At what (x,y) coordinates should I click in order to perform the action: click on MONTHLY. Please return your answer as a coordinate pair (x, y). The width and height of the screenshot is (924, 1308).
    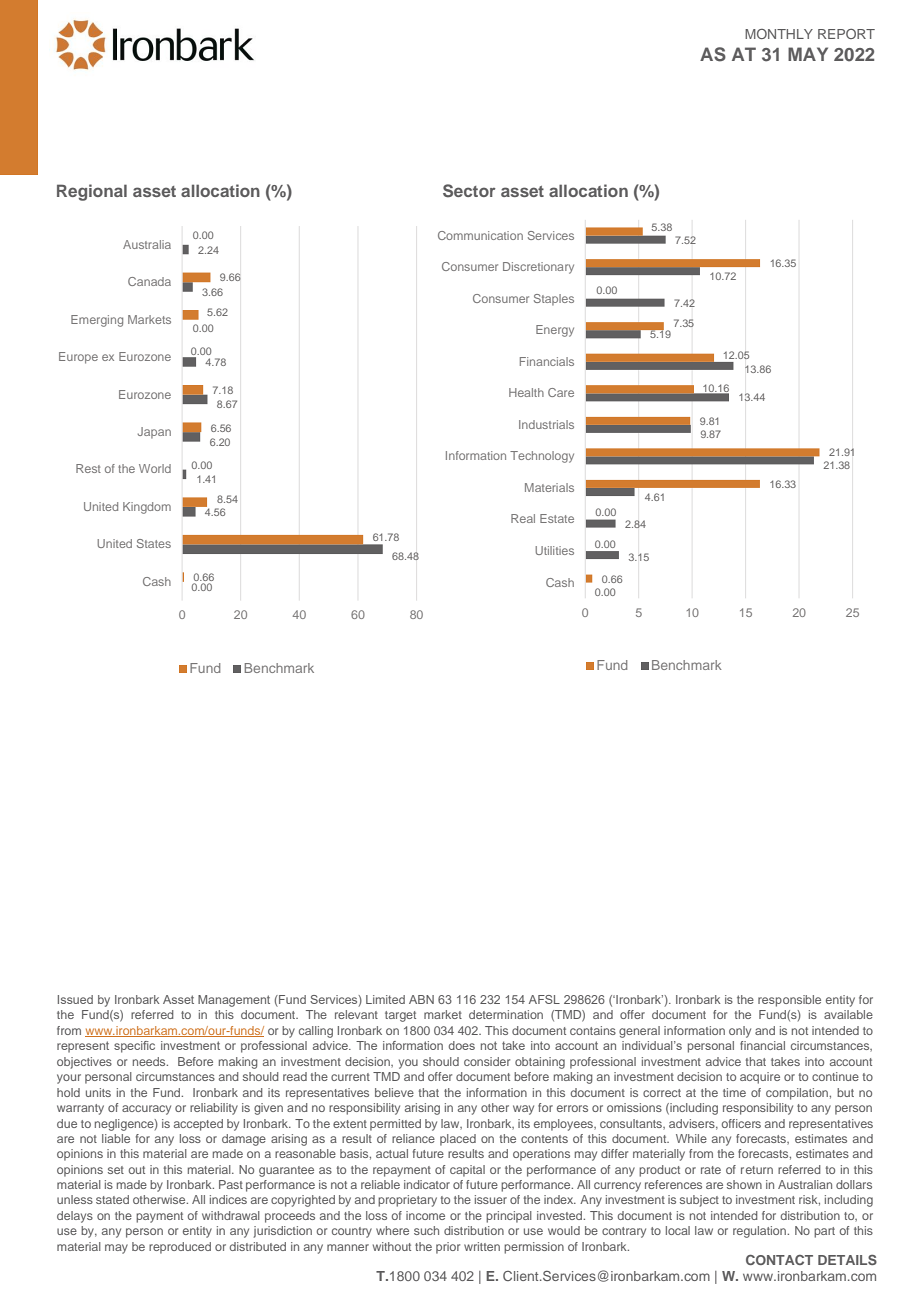
    Looking at the image, I should click on (779, 34).
